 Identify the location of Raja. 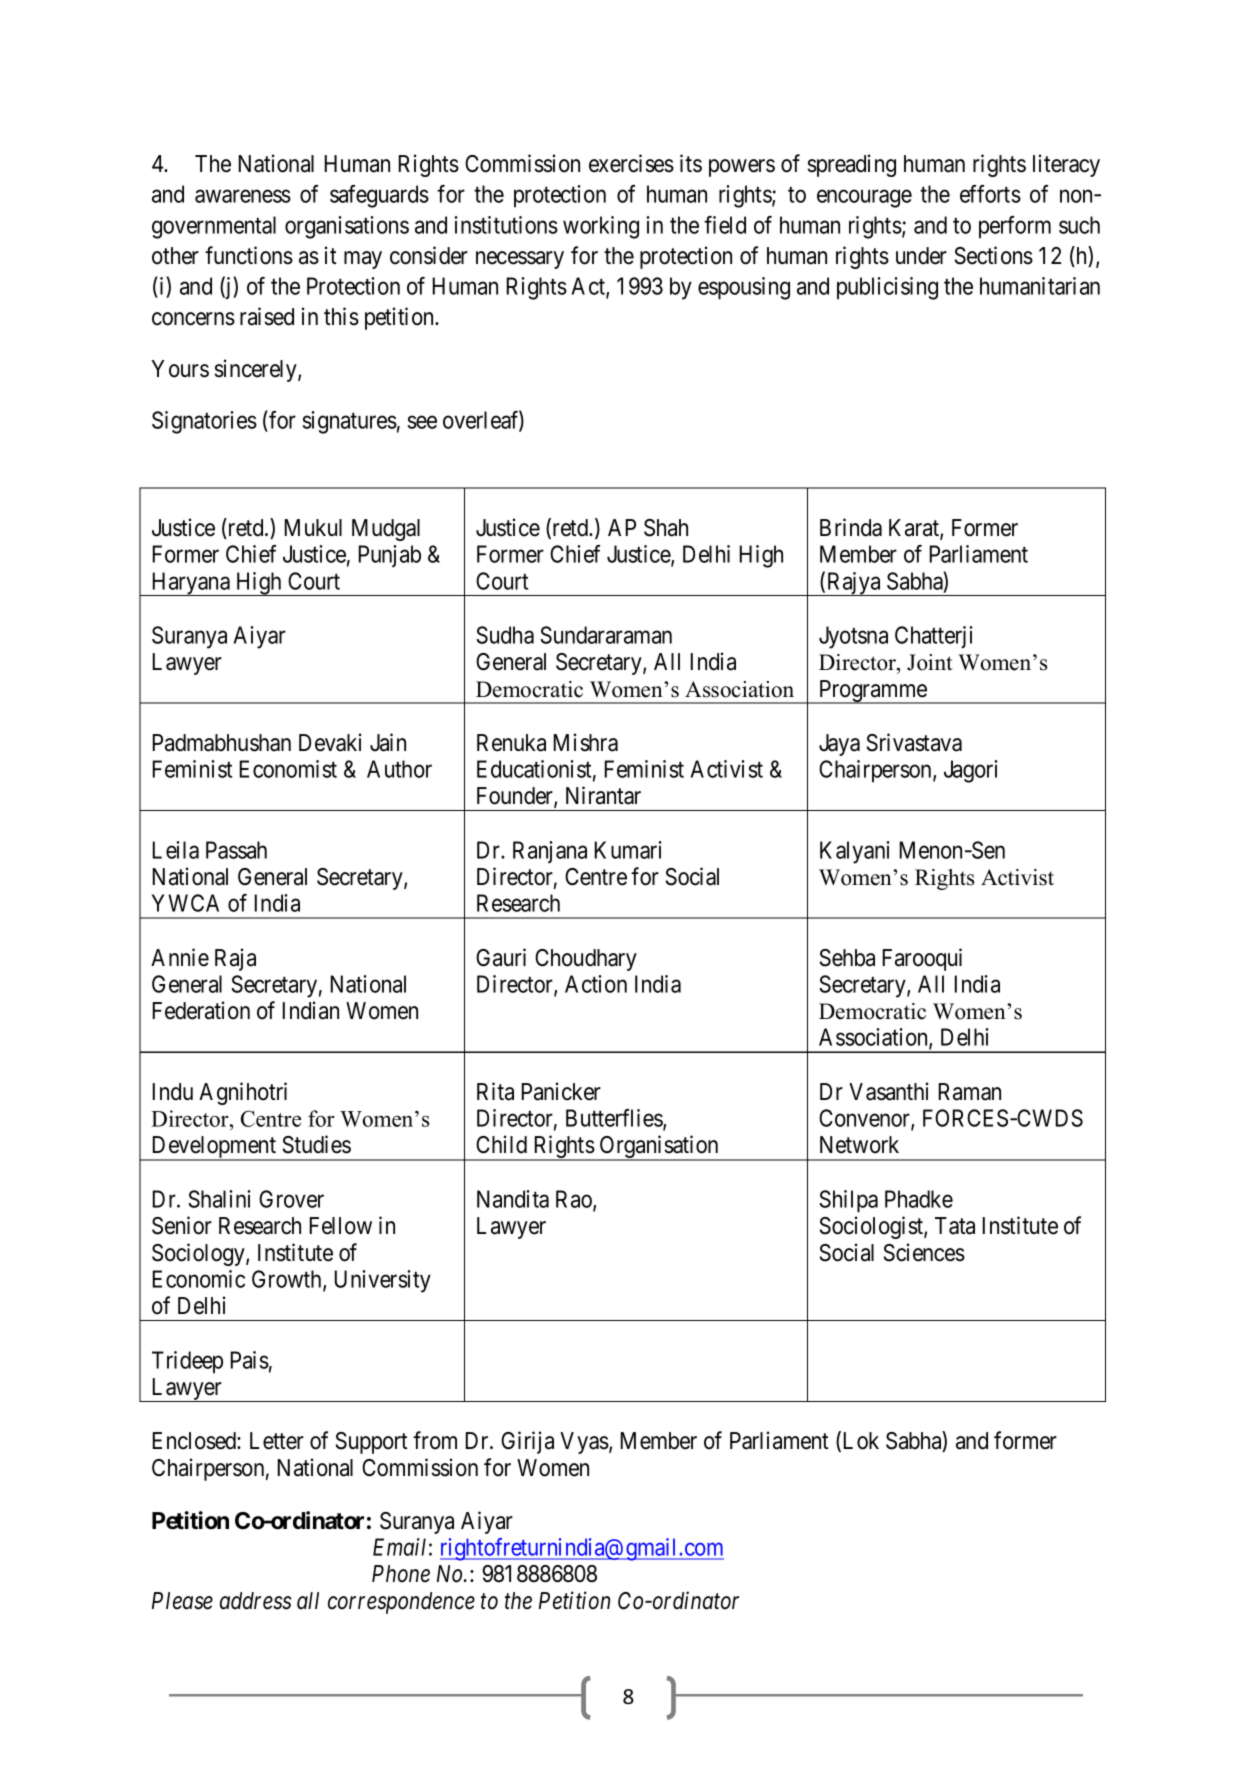
(235, 959).
